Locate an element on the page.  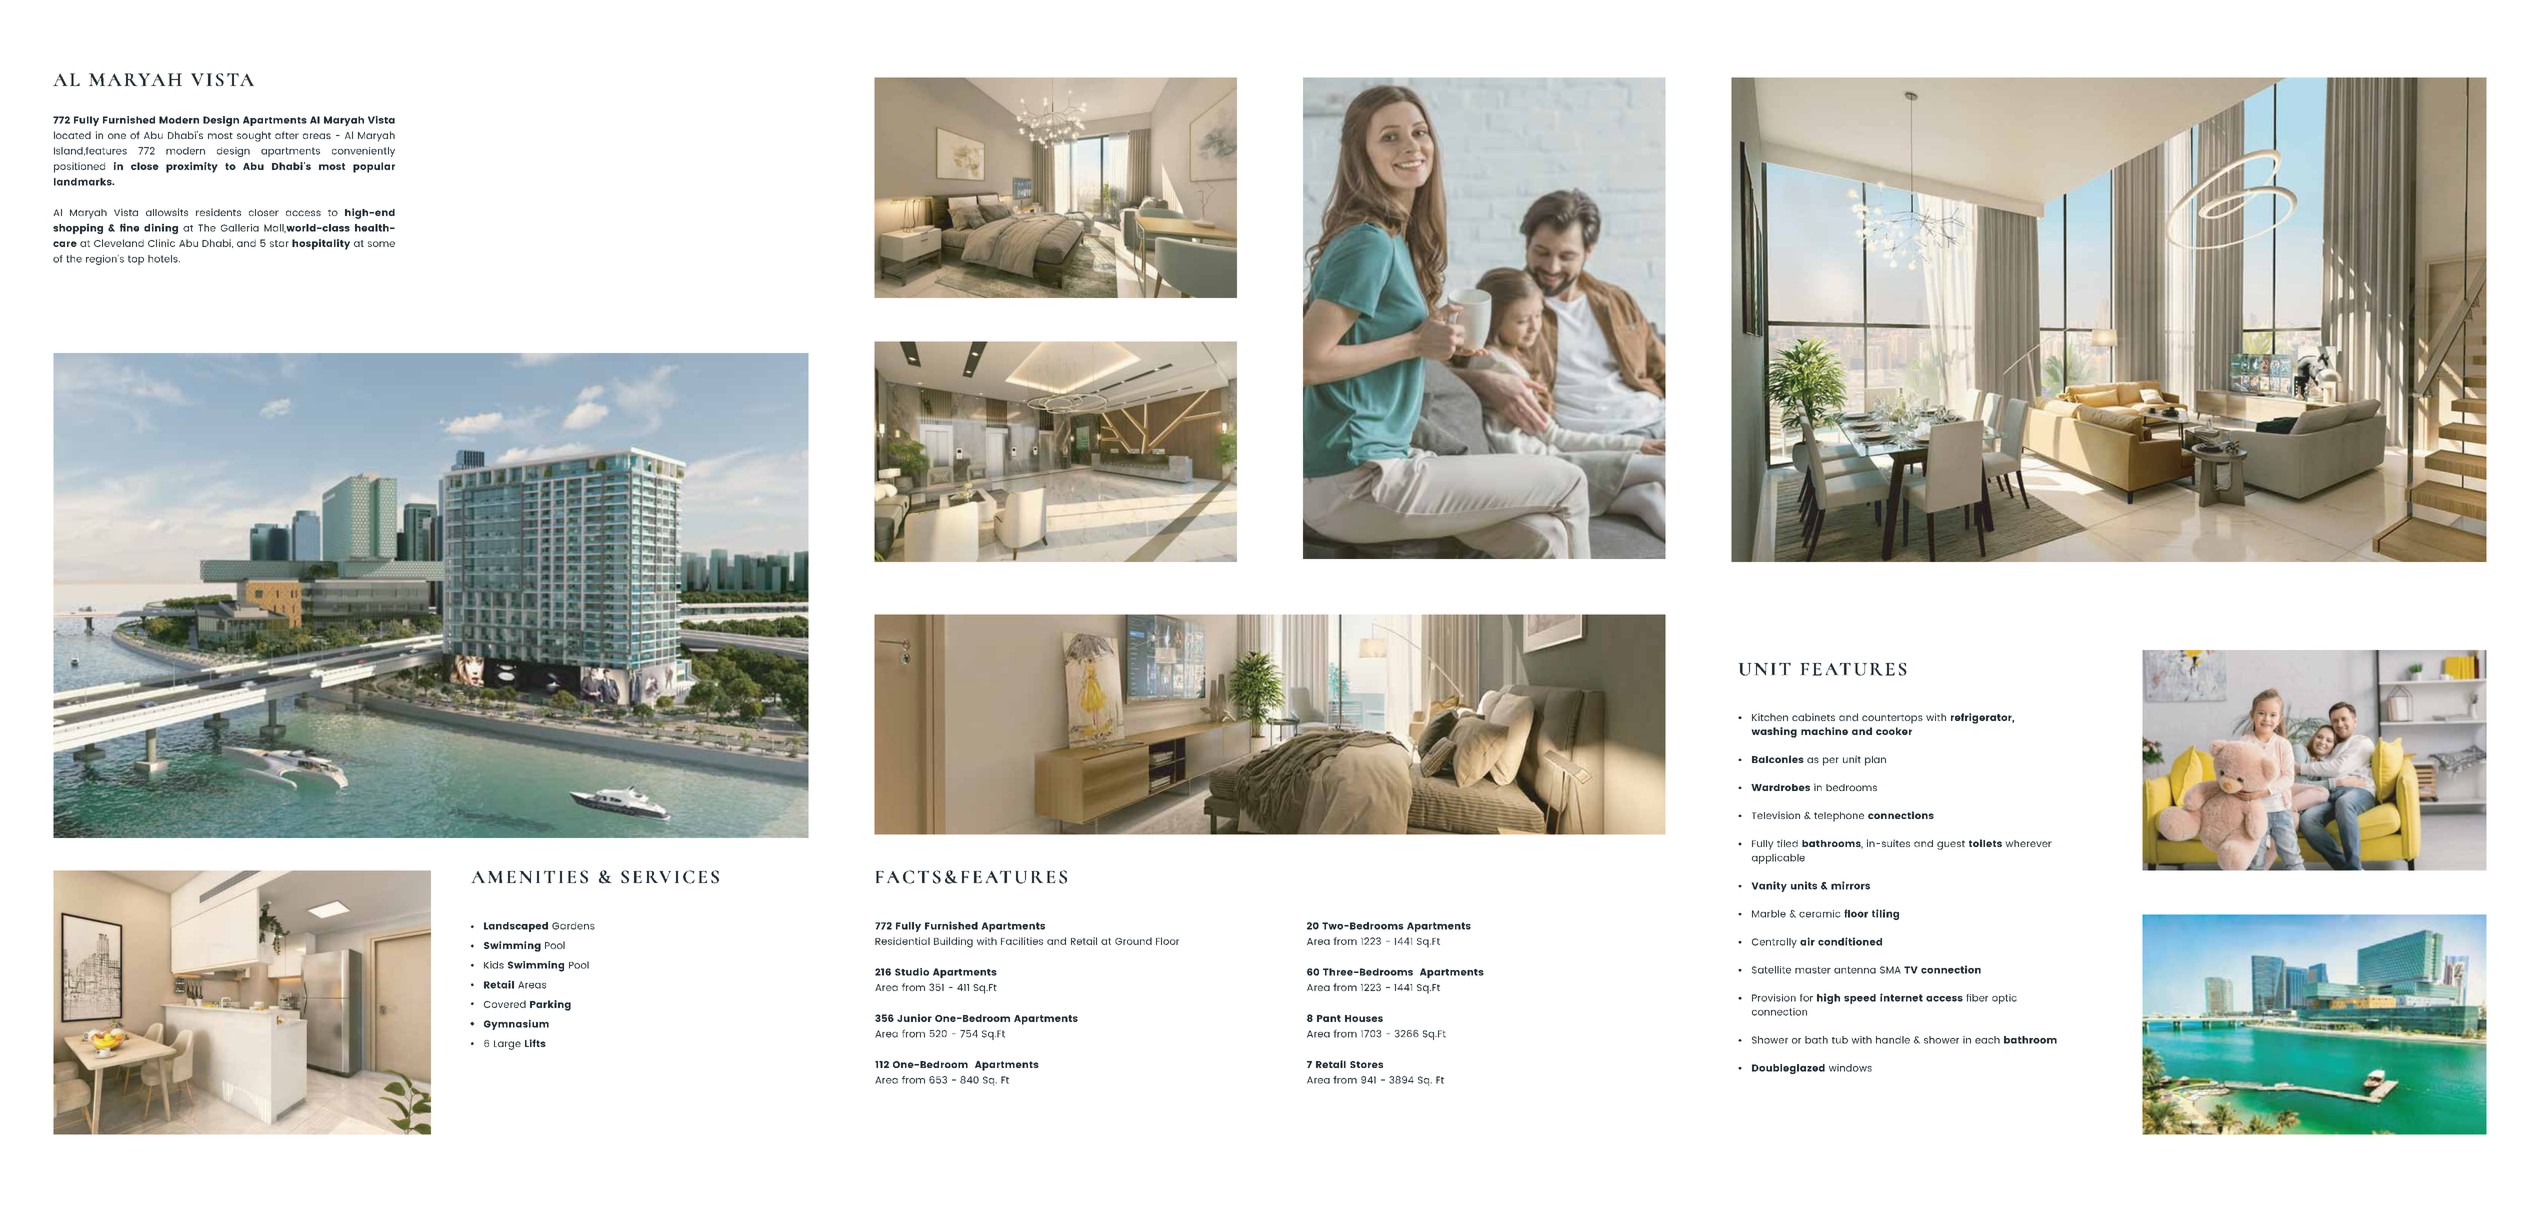
Kitchen is located at coordinates (1770, 717).
